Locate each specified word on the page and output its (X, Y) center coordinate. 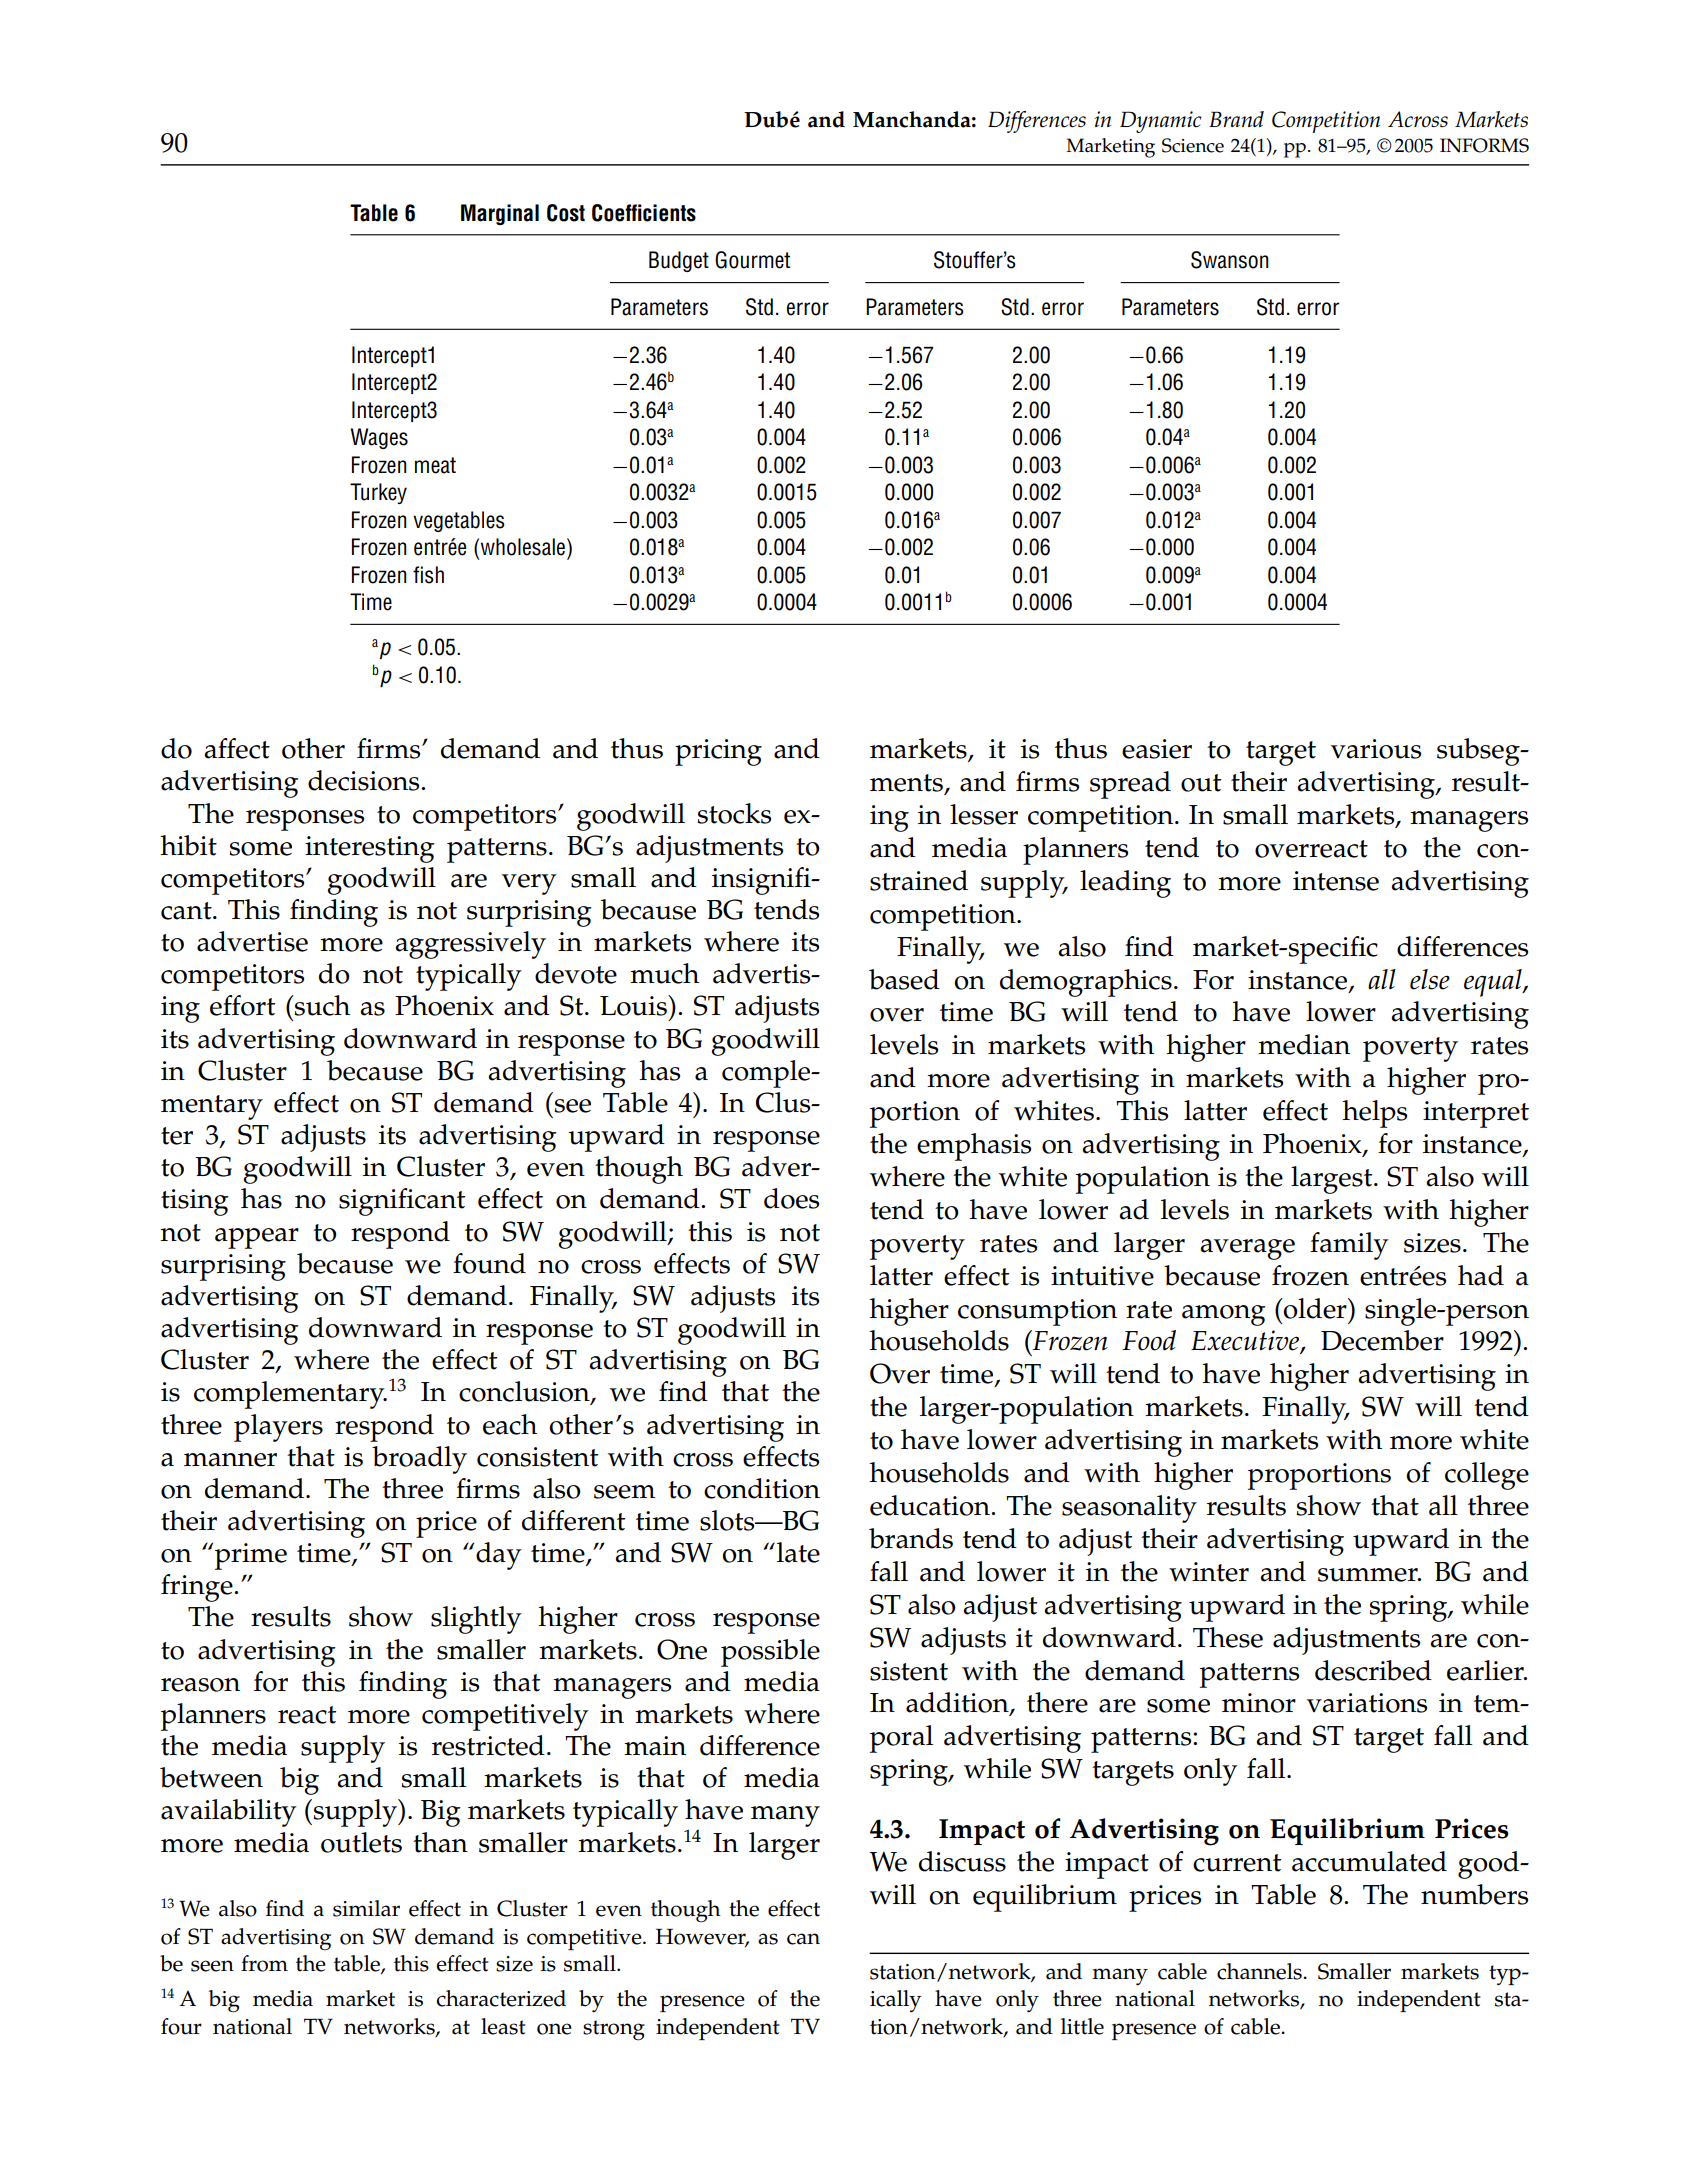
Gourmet (752, 260)
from (264, 1963)
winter (1209, 1572)
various (1376, 749)
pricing (718, 752)
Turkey (378, 493)
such (321, 1005)
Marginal (500, 214)
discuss (962, 1861)
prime (251, 1556)
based (904, 979)
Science (1193, 145)
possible (770, 1653)
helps (1374, 1114)
